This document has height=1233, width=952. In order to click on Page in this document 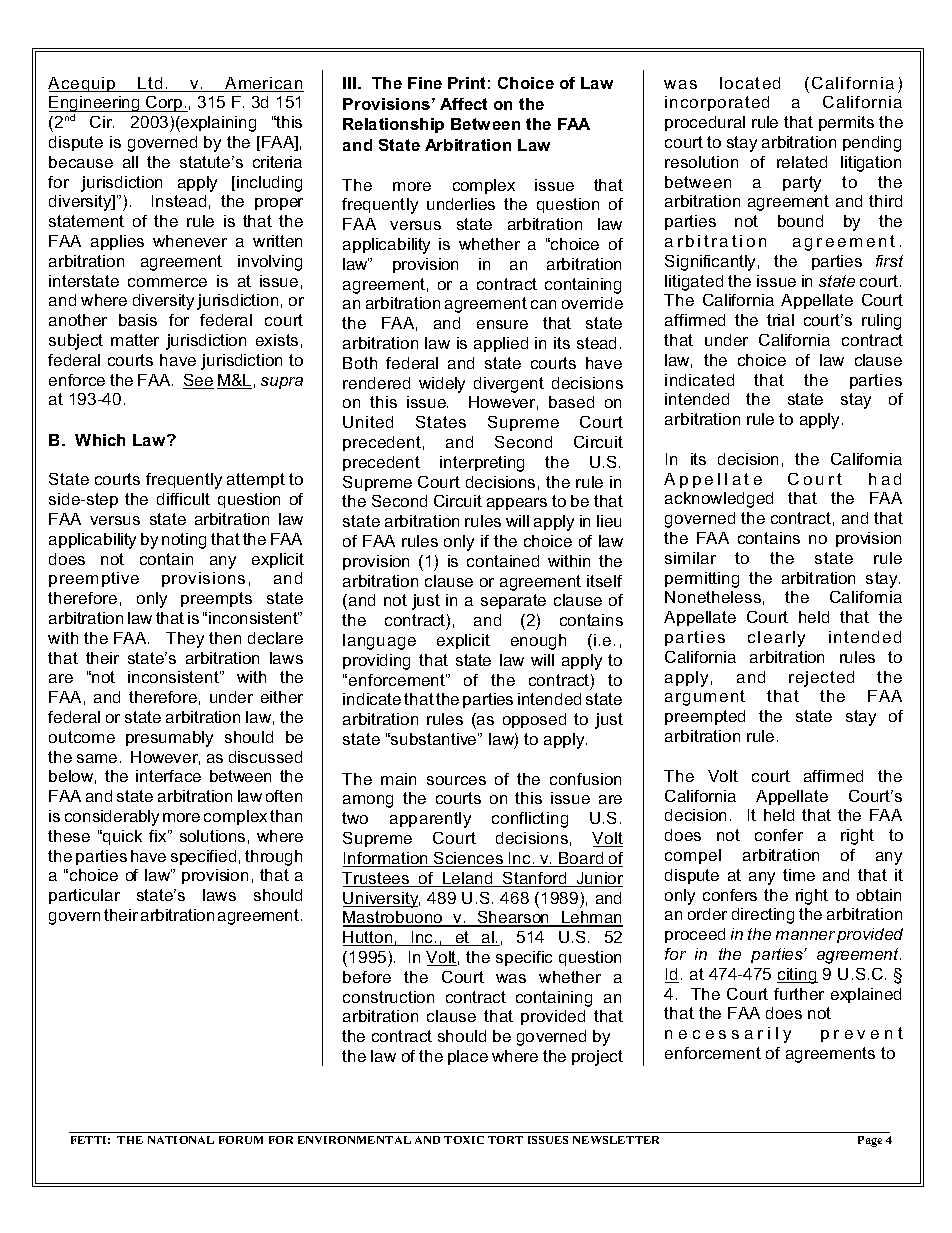, I will do `click(870, 1141)`.
